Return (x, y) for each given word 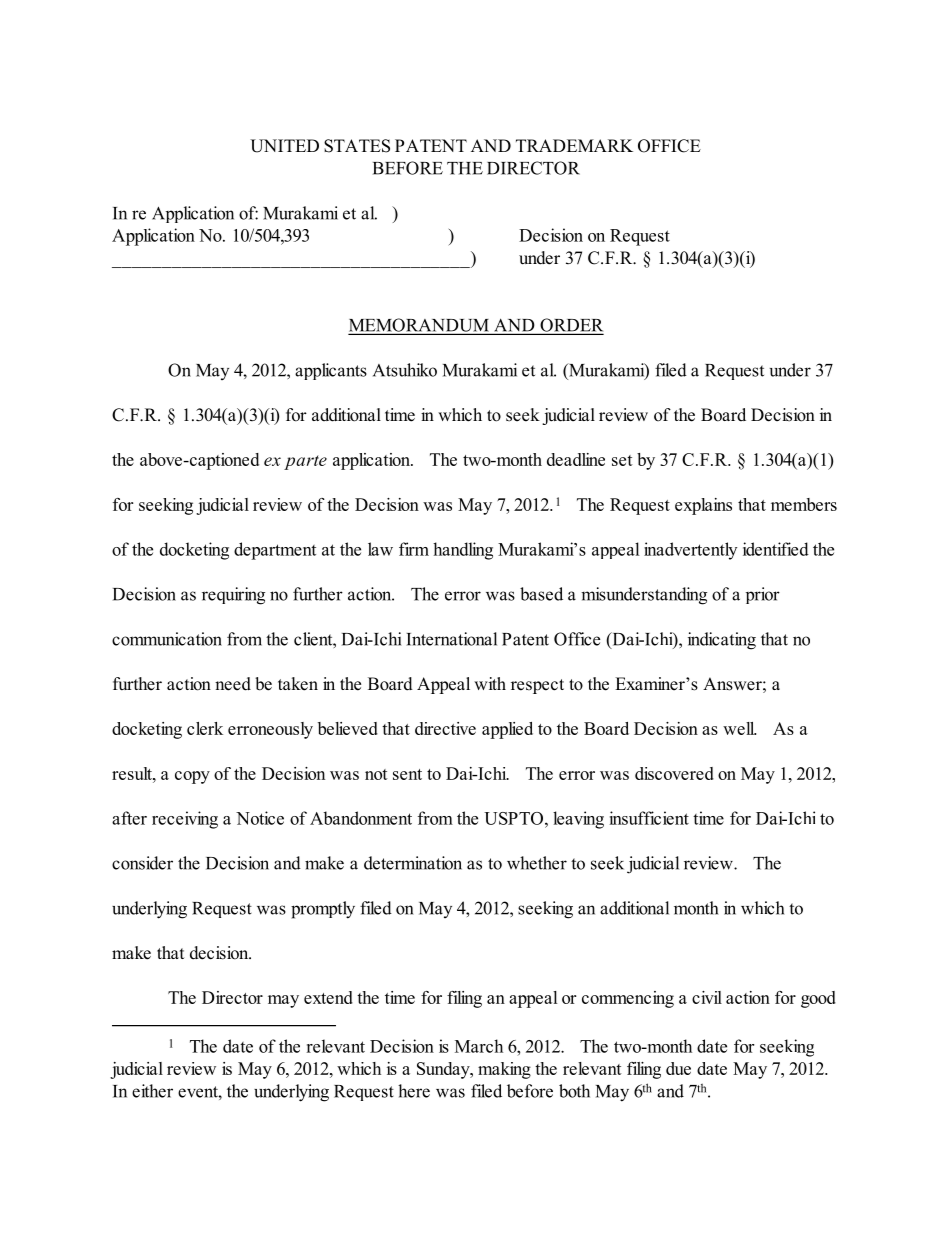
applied (507, 730)
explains (703, 506)
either (152, 1091)
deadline (576, 459)
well (739, 728)
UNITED (284, 146)
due (678, 1068)
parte (305, 462)
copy (192, 777)
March (479, 1046)
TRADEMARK (574, 145)
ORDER (570, 326)
